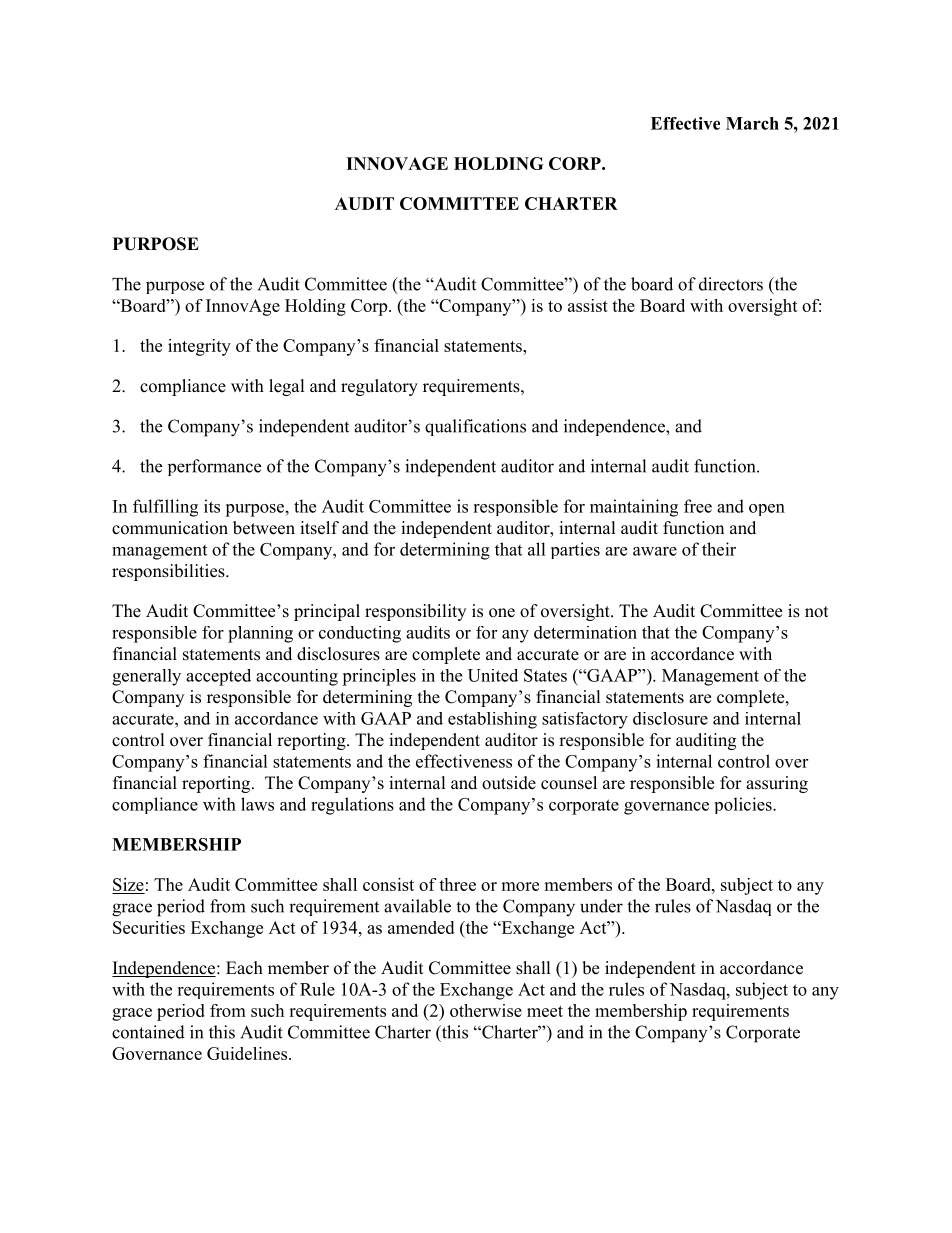 The height and width of the page is (1233, 952). I want to click on Guidelines, so click(248, 1053).
